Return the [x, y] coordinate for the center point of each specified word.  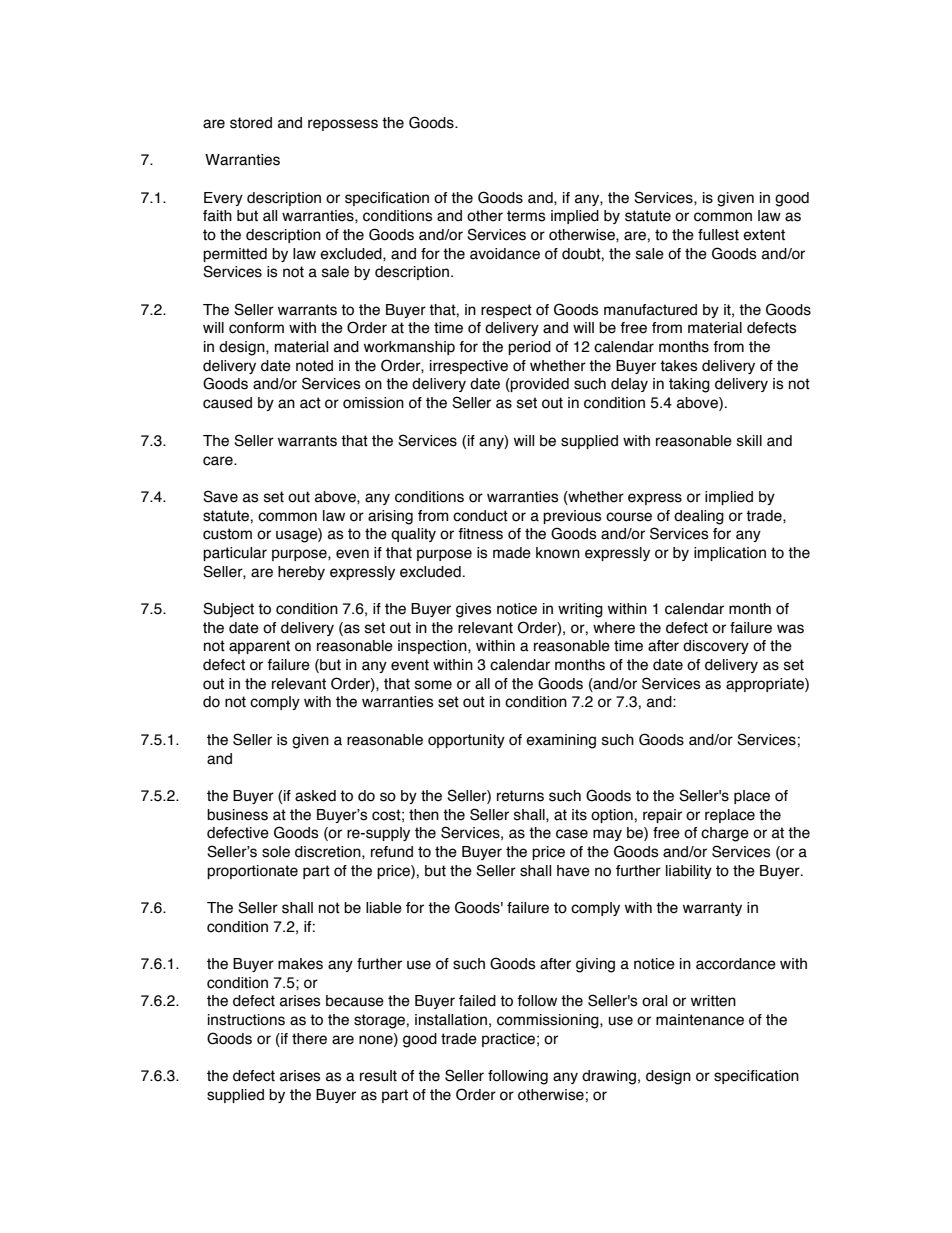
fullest [718, 235]
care [219, 461]
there [309, 1039]
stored [251, 123]
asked [315, 796]
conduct [480, 516]
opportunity [466, 741]
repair [662, 816]
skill [749, 441]
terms [526, 216]
